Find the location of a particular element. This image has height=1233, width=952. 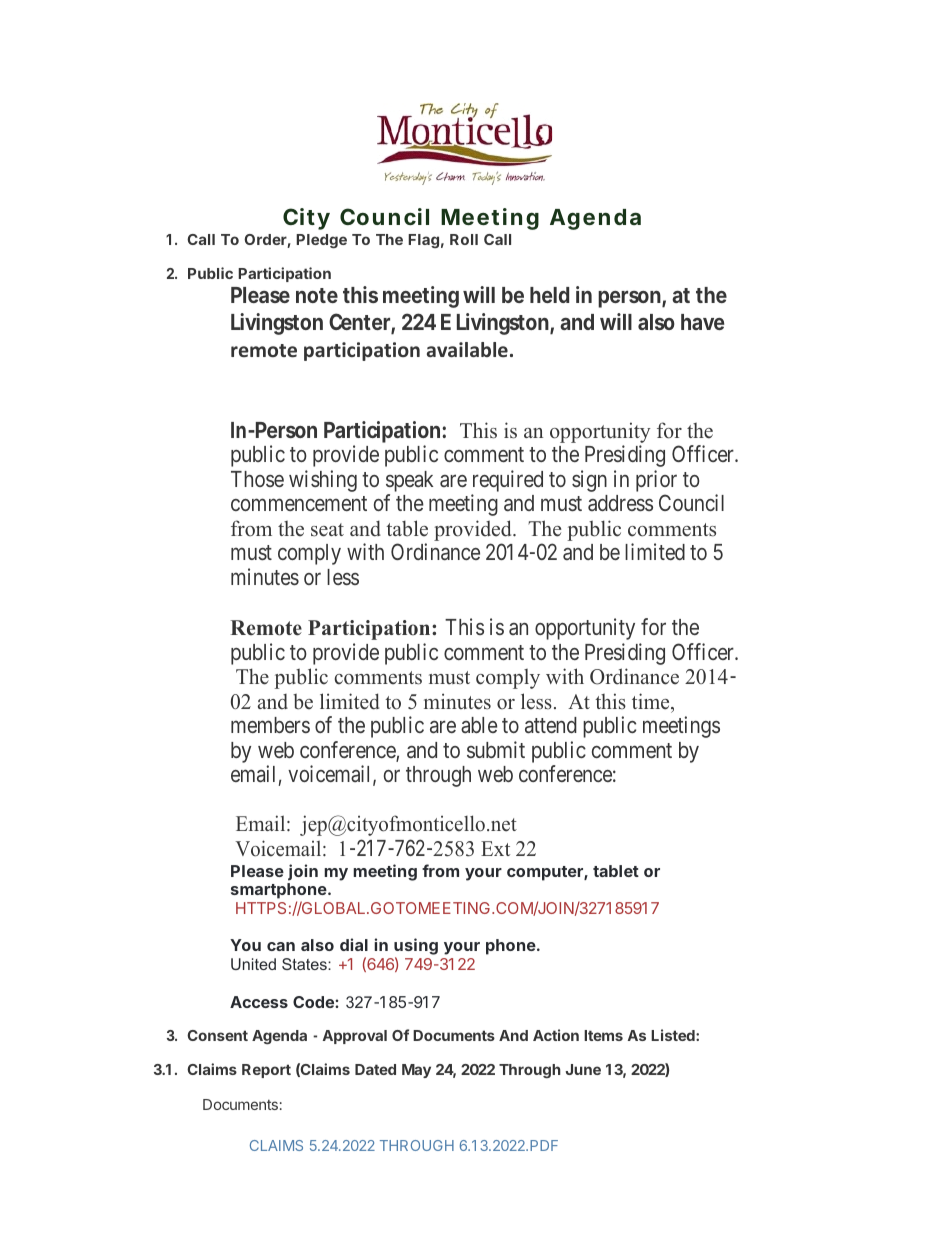

Ext is located at coordinates (495, 848).
